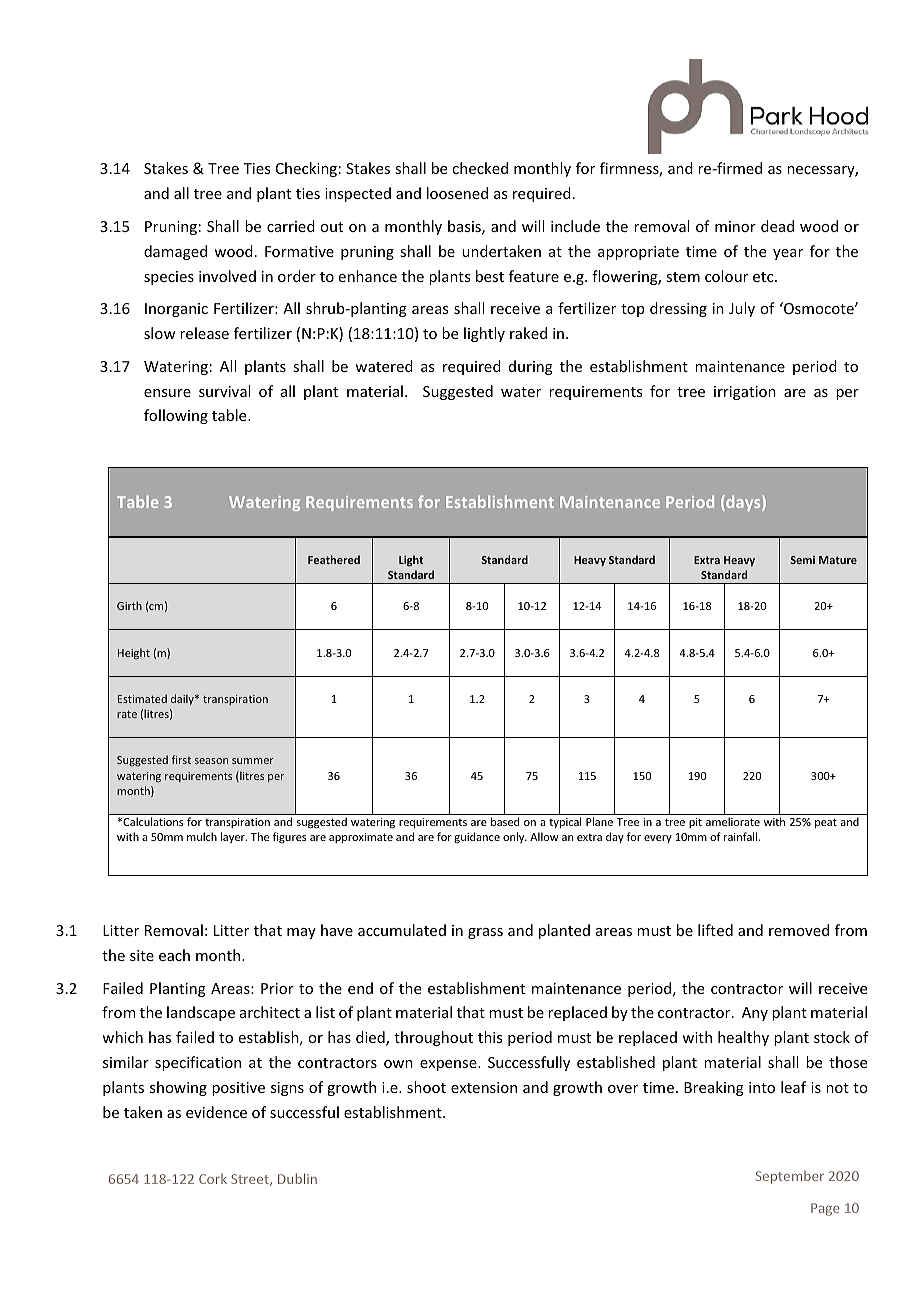 This screenshot has height=1308, width=924. I want to click on loosened, so click(457, 193).
